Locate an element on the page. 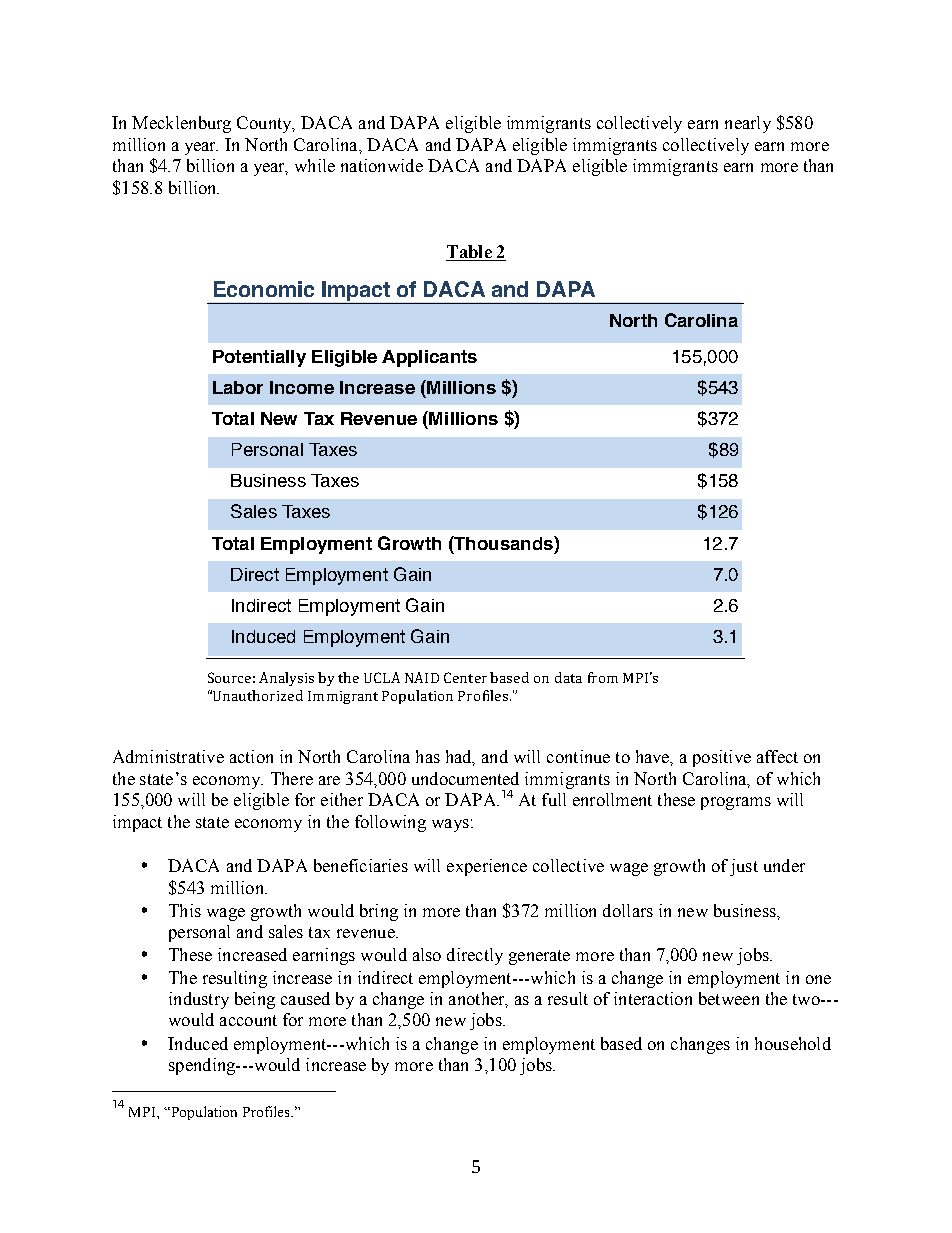  County is located at coordinates (265, 124).
